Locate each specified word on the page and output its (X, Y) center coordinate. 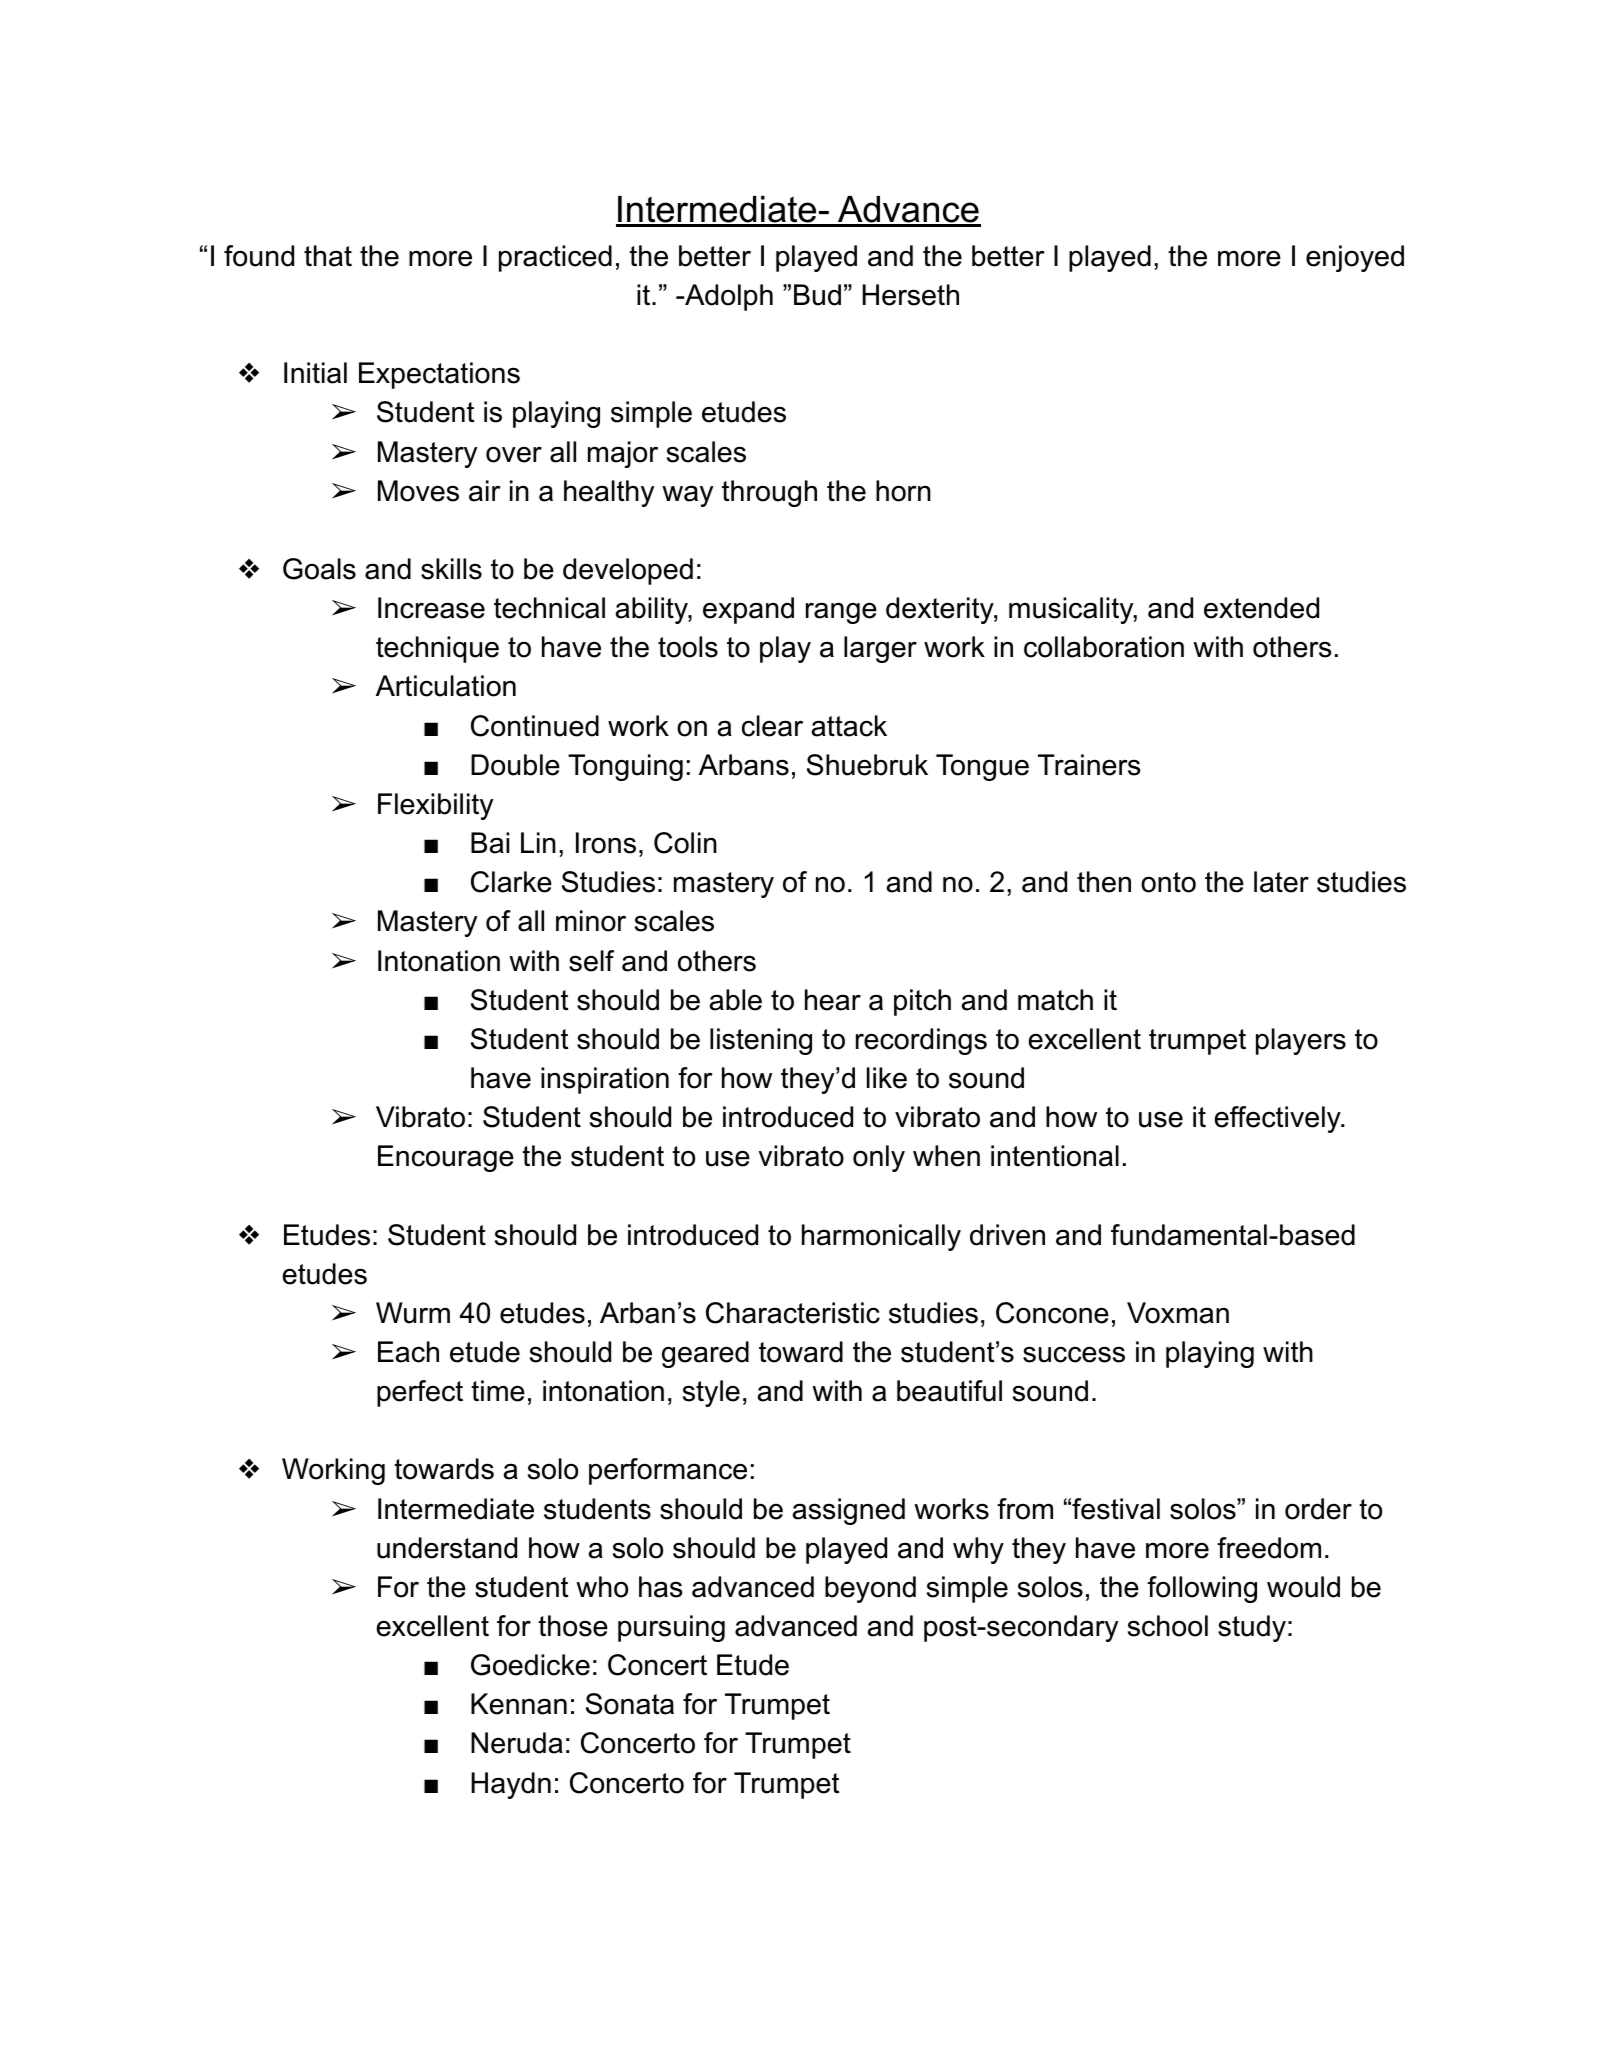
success (1074, 1354)
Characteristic (793, 1313)
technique (437, 649)
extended (1261, 608)
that (328, 256)
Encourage (446, 1158)
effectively (1279, 1119)
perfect (420, 1393)
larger (880, 649)
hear (833, 1000)
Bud (817, 295)
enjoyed (1355, 258)
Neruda (517, 1743)
